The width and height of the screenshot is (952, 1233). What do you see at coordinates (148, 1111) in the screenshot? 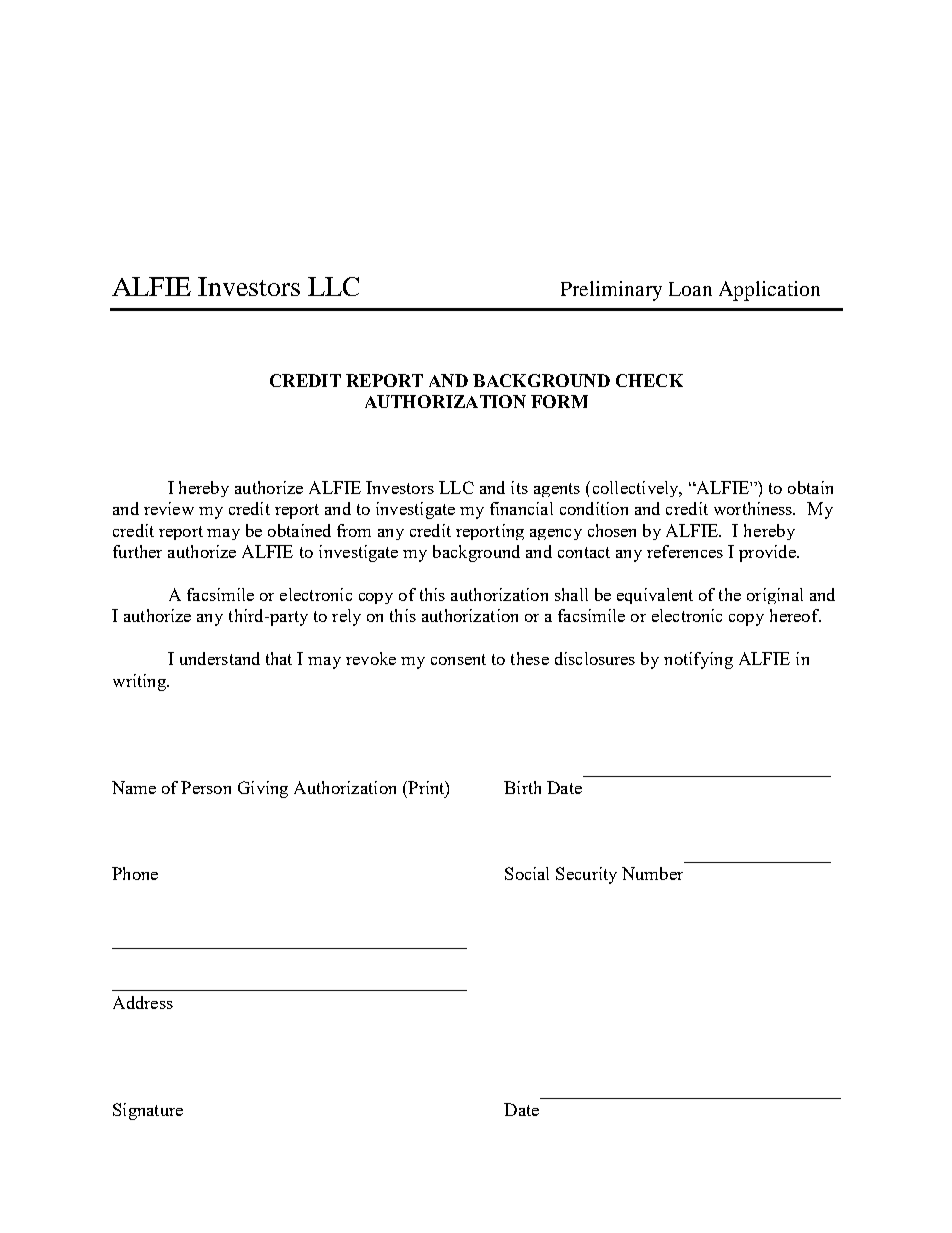
I see `Signature` at bounding box center [148, 1111].
